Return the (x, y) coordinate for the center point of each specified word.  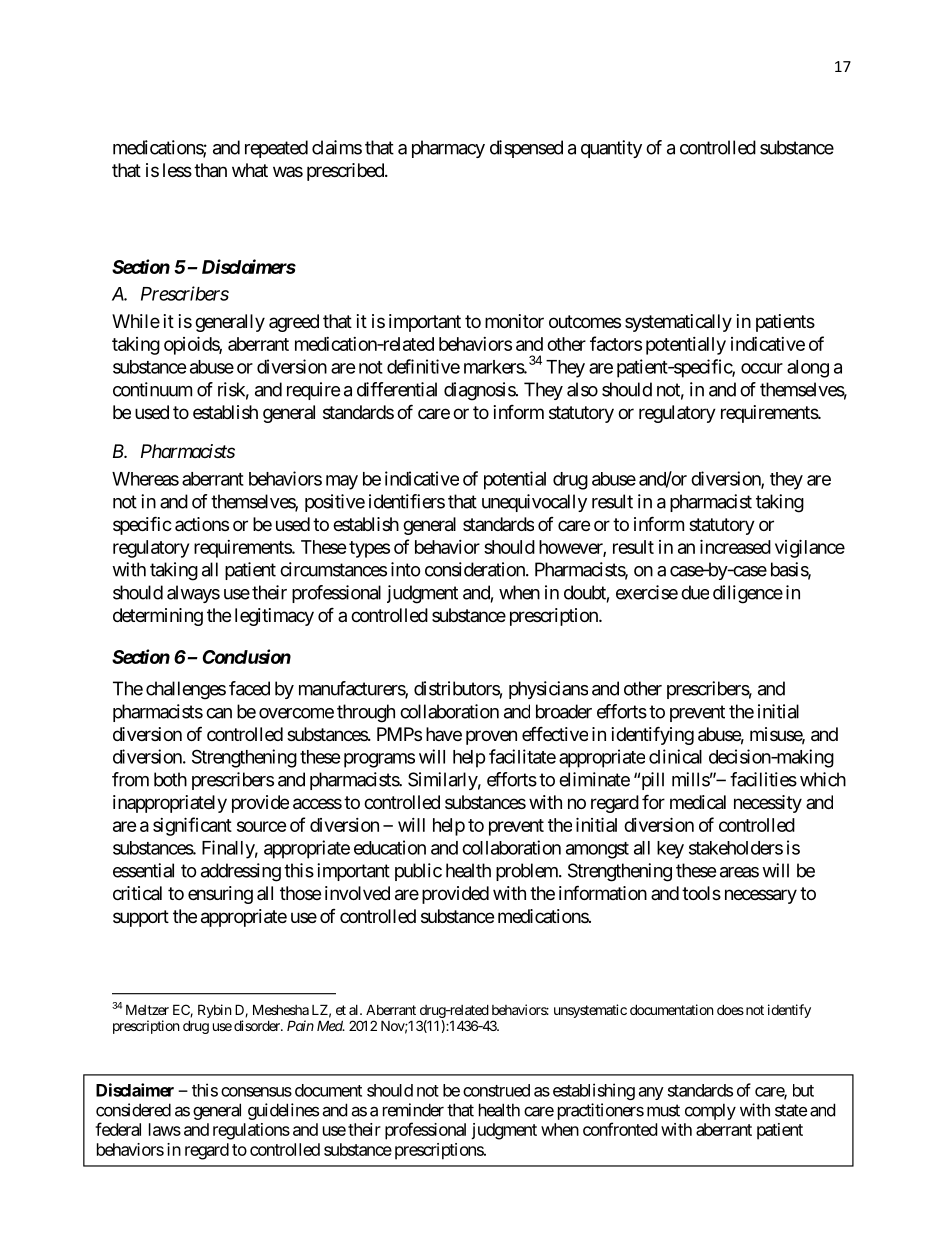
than (210, 170)
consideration (476, 569)
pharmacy (448, 149)
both (170, 779)
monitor (514, 321)
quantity (611, 149)
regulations (251, 1131)
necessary (761, 896)
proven (491, 737)
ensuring (220, 895)
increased (735, 546)
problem (528, 872)
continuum (152, 389)
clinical (675, 756)
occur (762, 368)
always (193, 594)
